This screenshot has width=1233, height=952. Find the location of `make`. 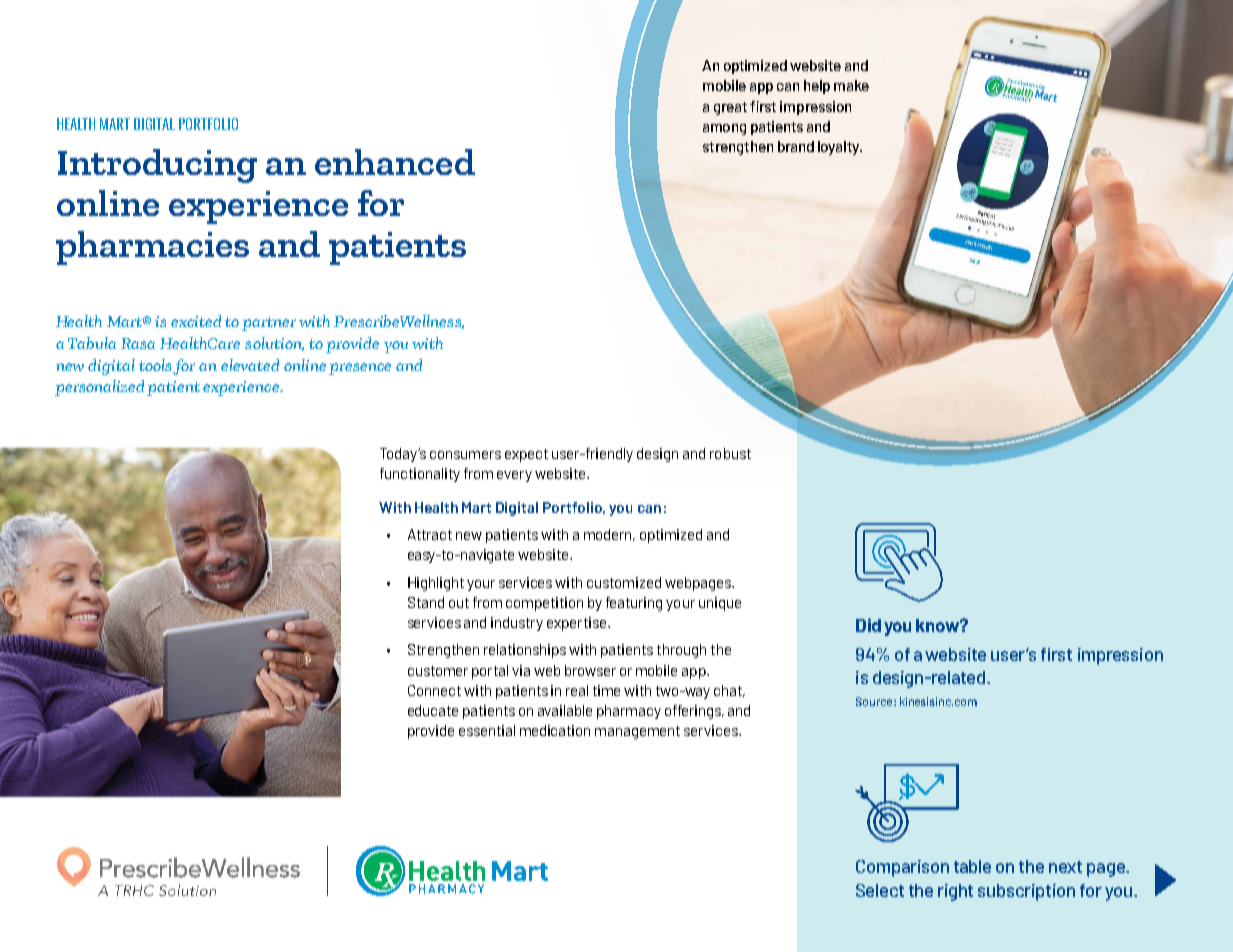

make is located at coordinates (851, 85).
